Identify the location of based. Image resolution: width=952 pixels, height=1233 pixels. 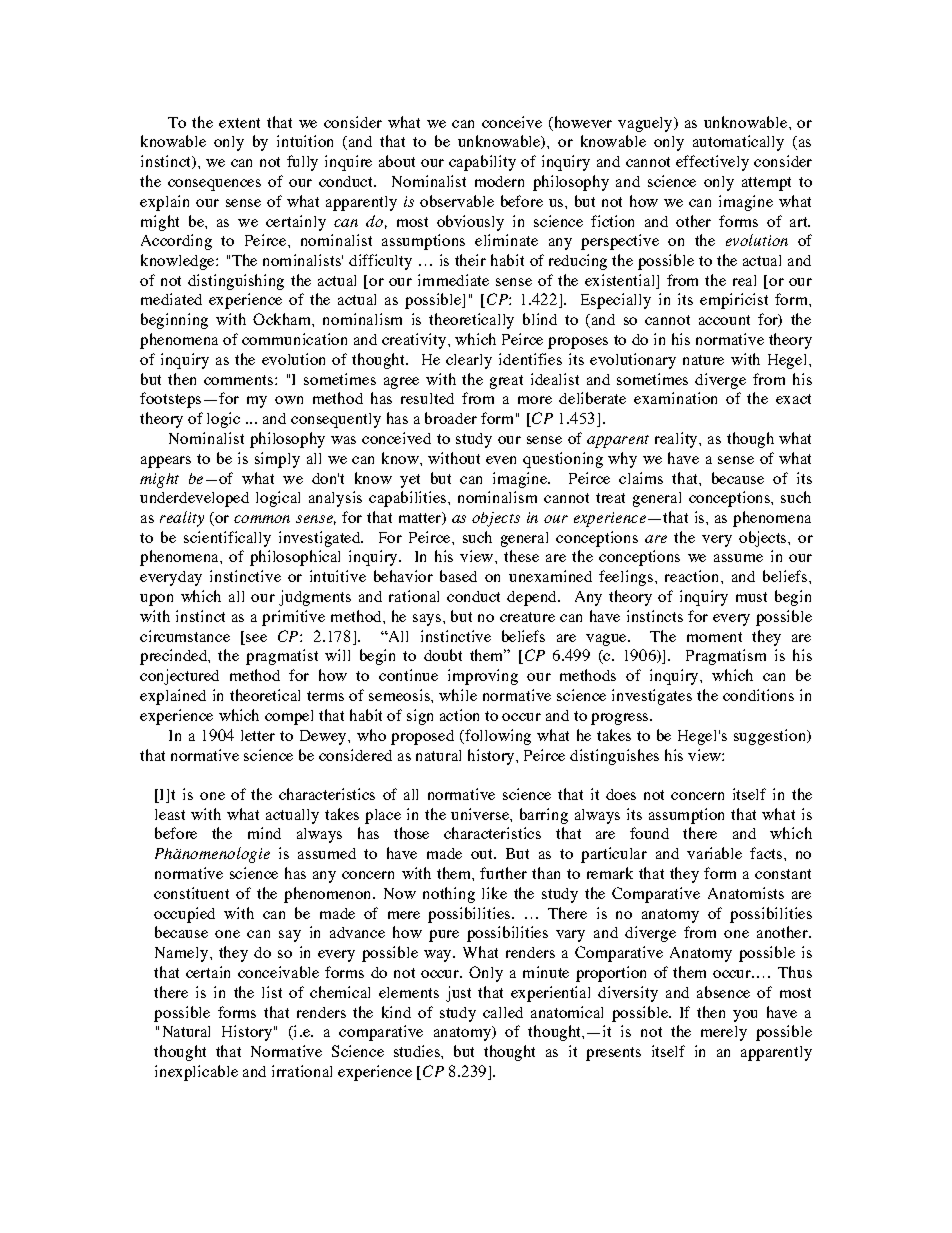
(458, 576).
